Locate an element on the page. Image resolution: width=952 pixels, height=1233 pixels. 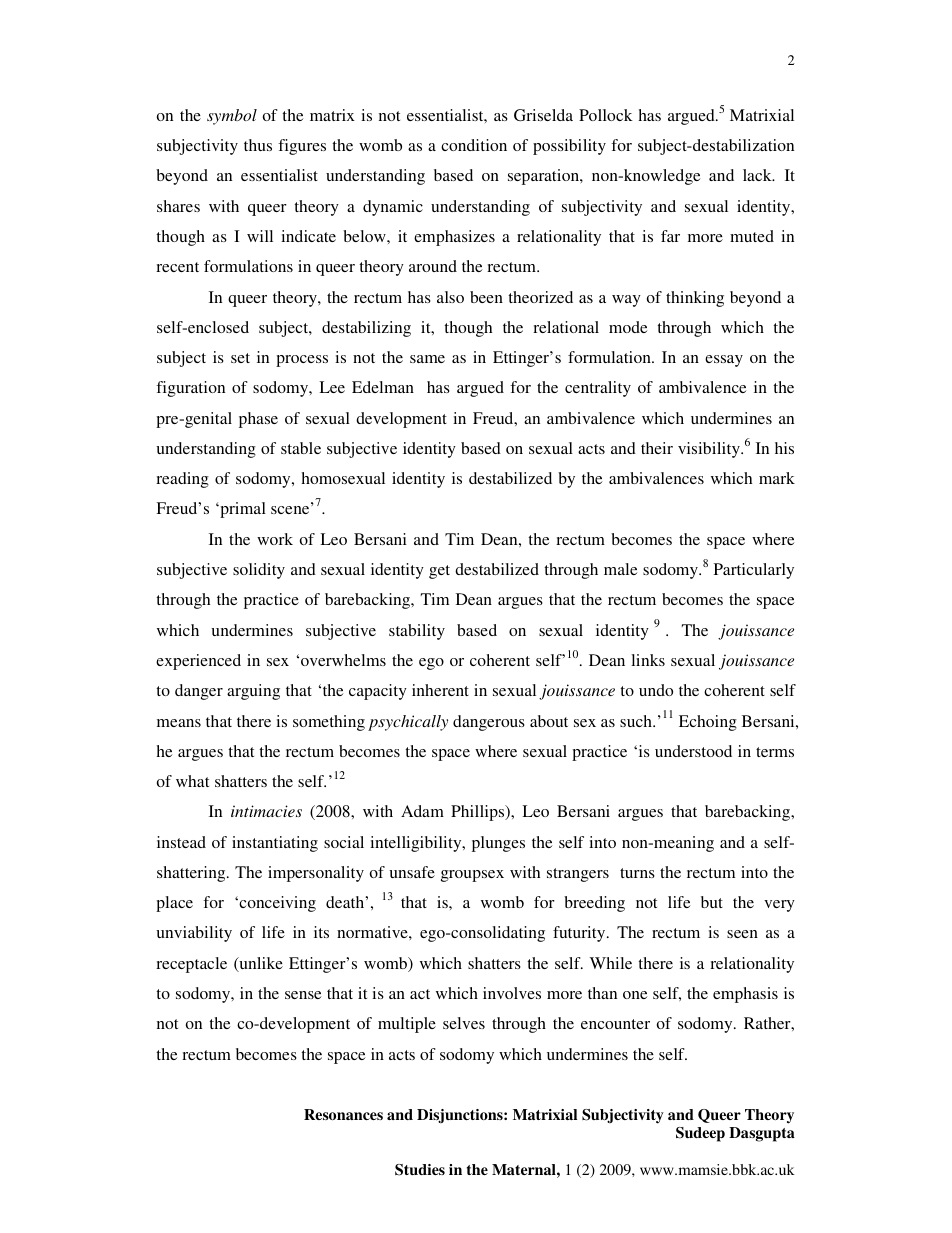
Resonances is located at coordinates (343, 1114).
